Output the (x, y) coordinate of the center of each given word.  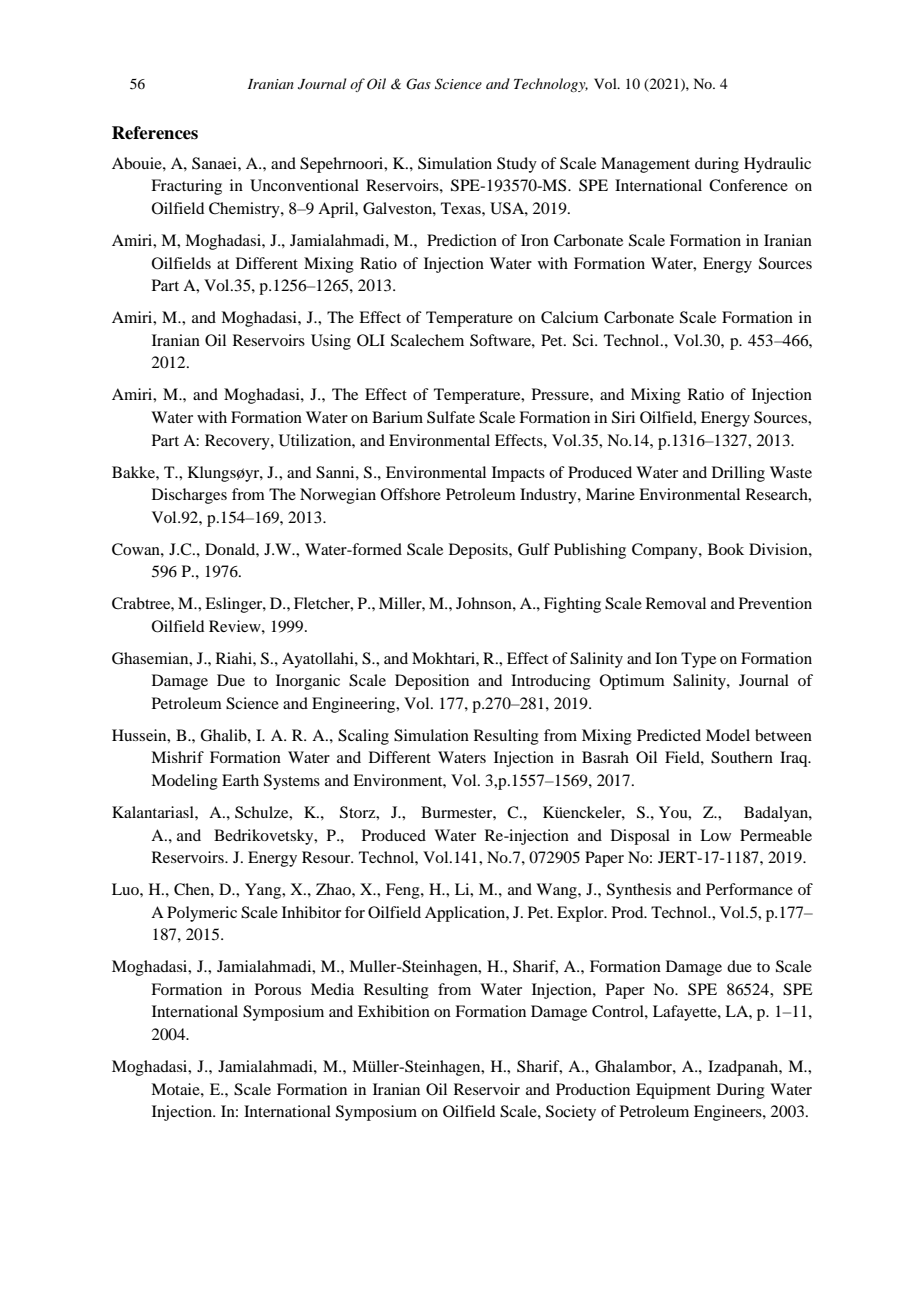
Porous (278, 989)
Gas (418, 84)
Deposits (479, 551)
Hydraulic (777, 165)
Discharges (189, 496)
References (155, 133)
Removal (676, 603)
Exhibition (394, 1011)
